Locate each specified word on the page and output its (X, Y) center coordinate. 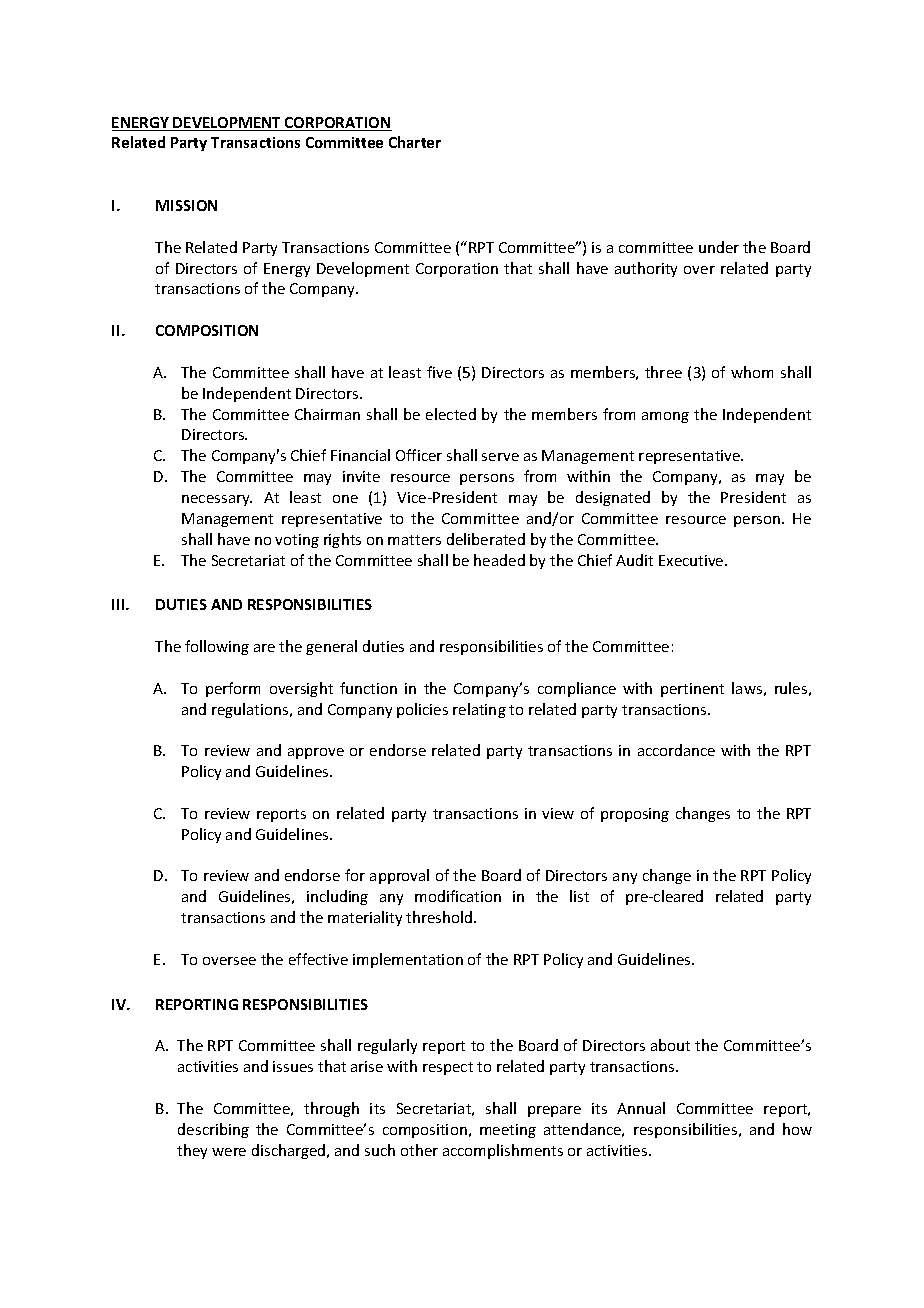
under (719, 247)
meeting (508, 1131)
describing (213, 1130)
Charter (415, 142)
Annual (641, 1108)
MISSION (186, 205)
